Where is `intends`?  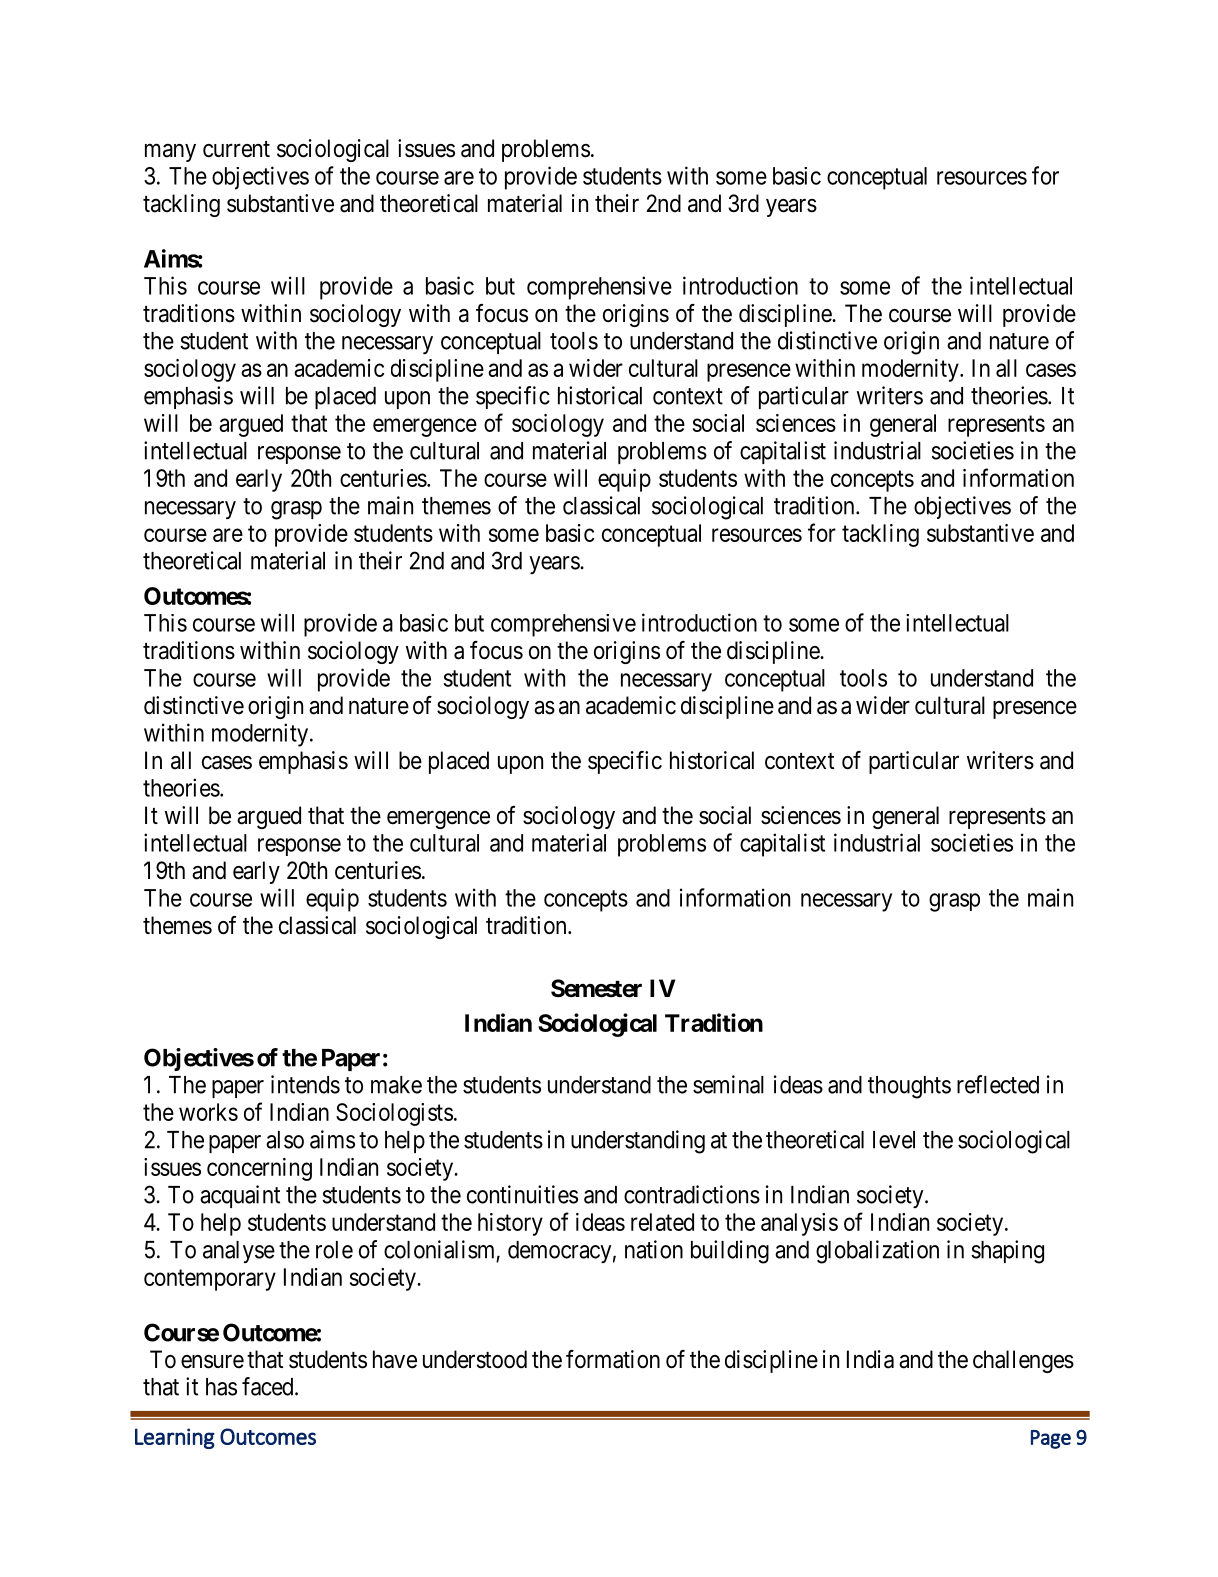 intends is located at coordinates (305, 1084).
